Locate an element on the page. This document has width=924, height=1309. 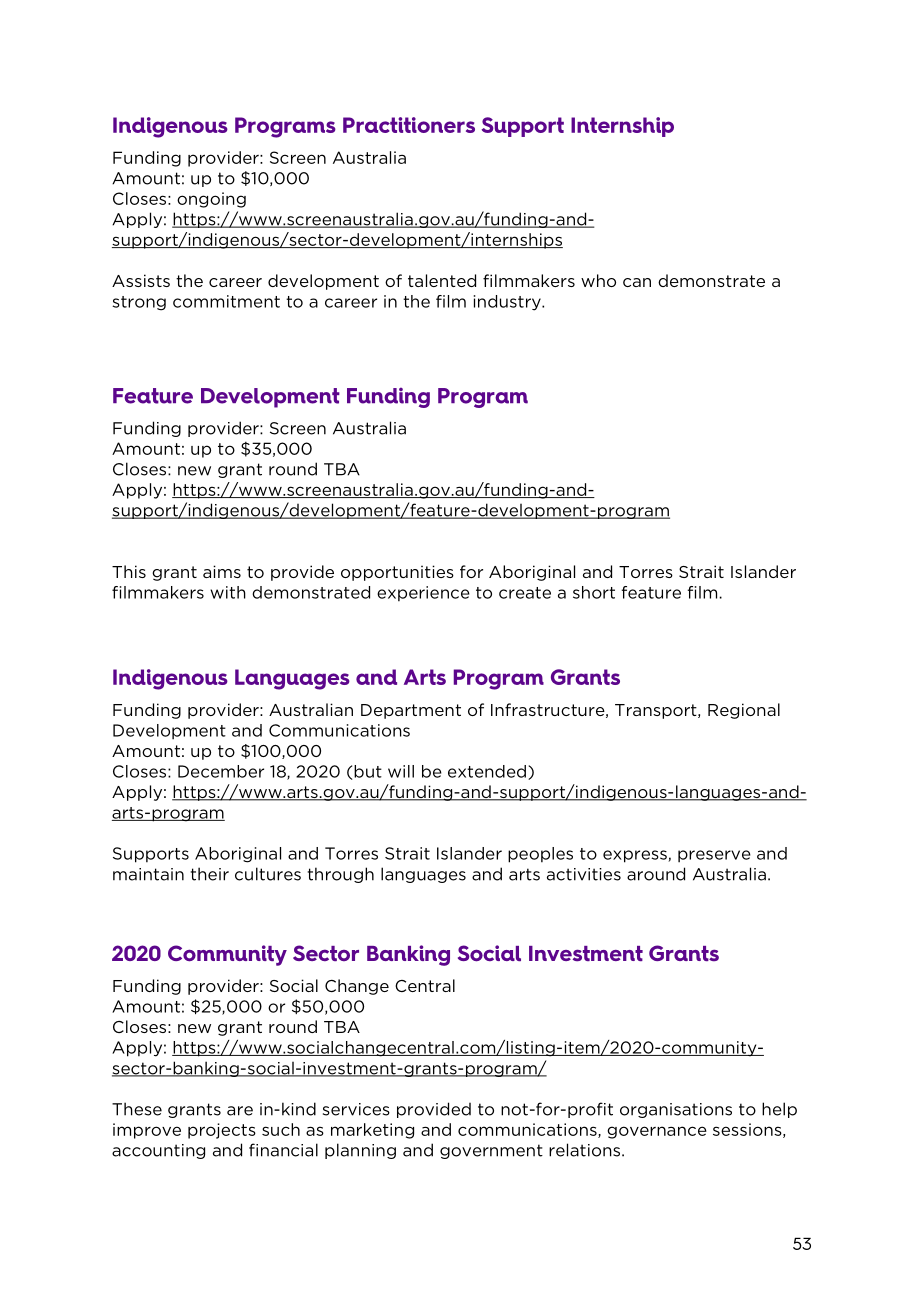
ongoing is located at coordinates (211, 200).
